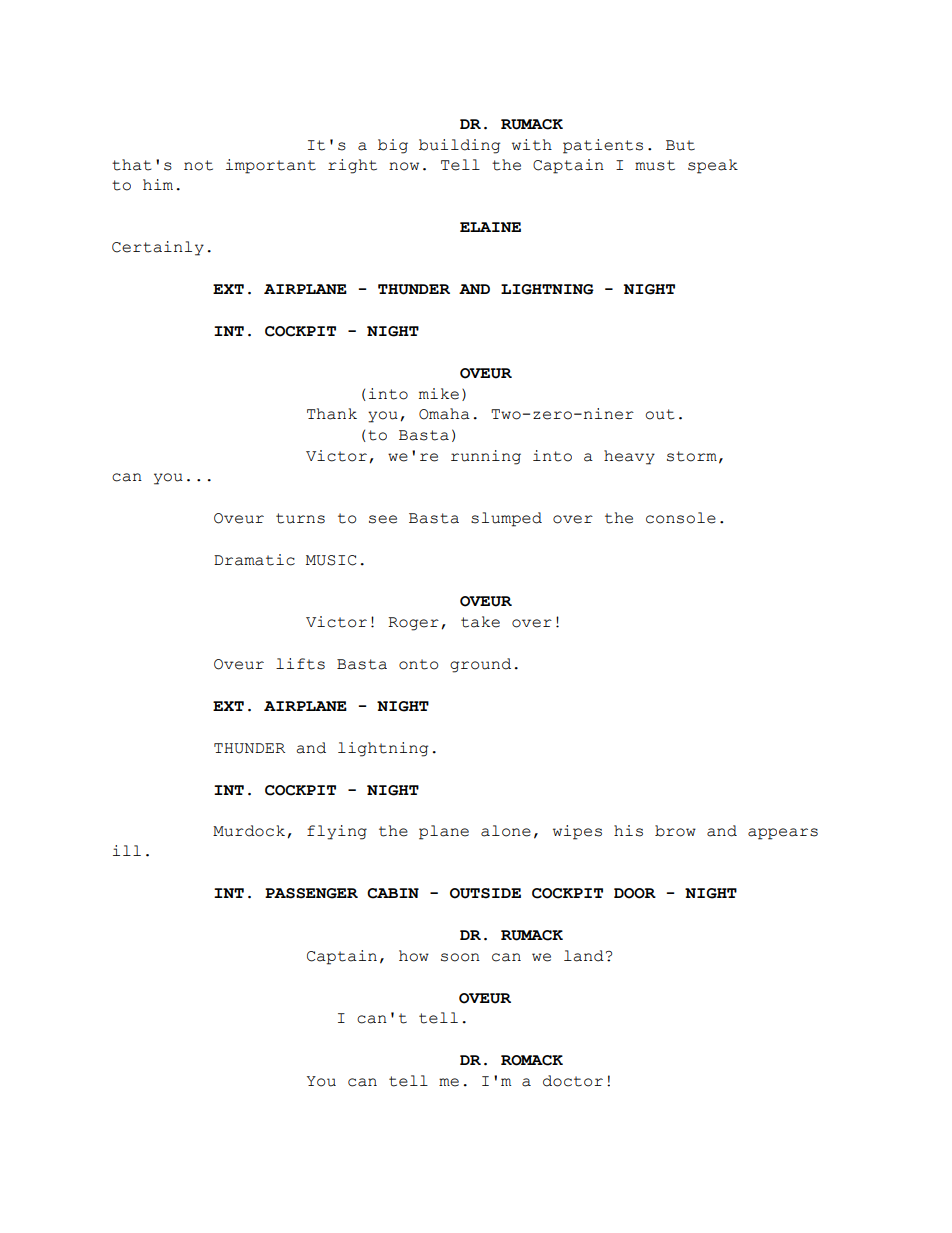 This image has height=1233, width=952. What do you see at coordinates (713, 166) in the image?
I see `speak` at bounding box center [713, 166].
